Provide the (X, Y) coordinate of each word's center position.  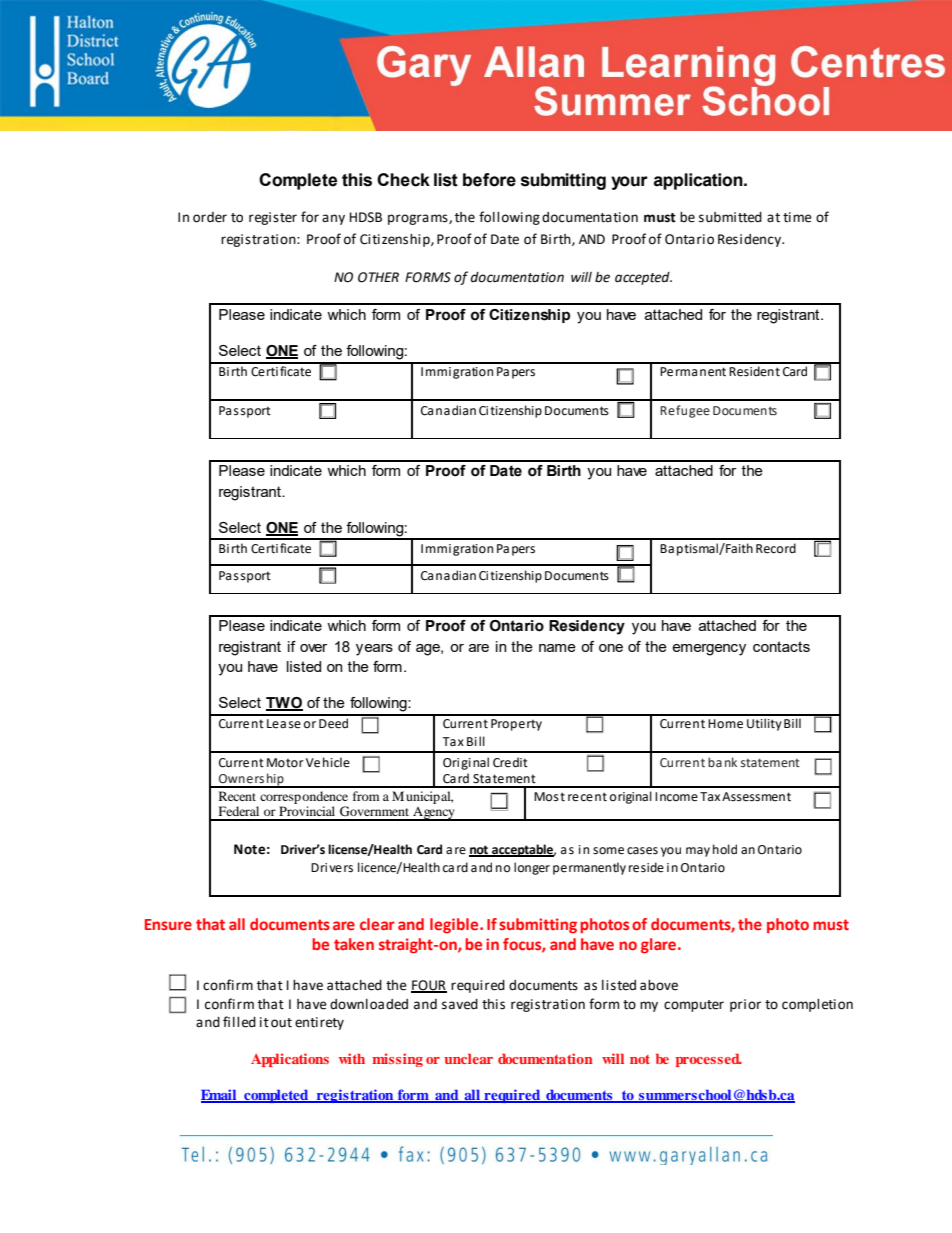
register (273, 218)
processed (709, 1060)
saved (460, 1004)
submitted (730, 217)
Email (220, 1095)
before (489, 180)
